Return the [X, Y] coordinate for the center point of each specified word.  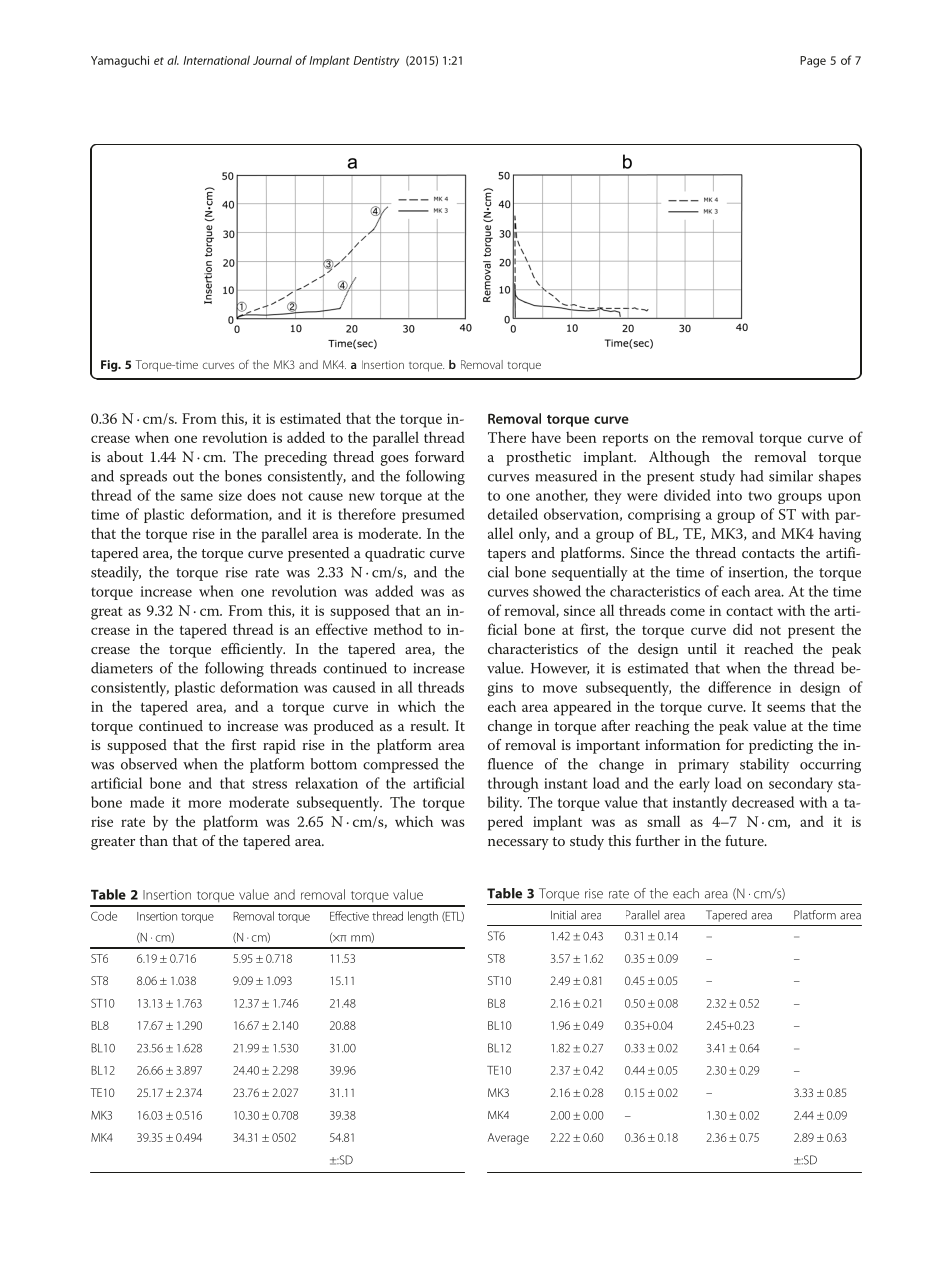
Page [813, 62]
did [743, 629]
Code [104, 916]
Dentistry [376, 62]
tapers [506, 555]
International [216, 60]
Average [508, 1139]
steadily [116, 573]
